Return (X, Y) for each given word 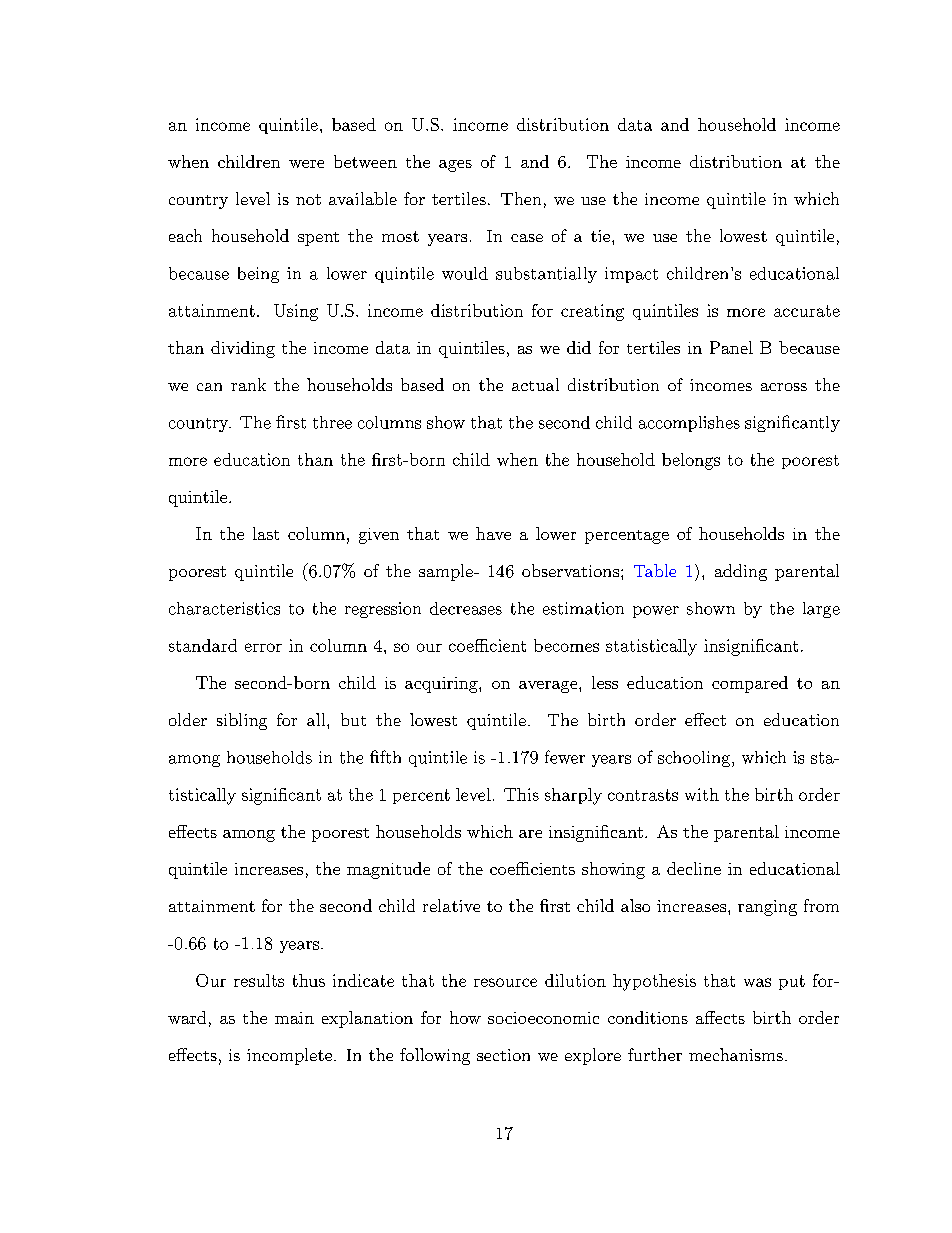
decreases (466, 608)
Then (521, 198)
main (294, 1018)
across (784, 387)
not (308, 199)
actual (535, 384)
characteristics (224, 608)
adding (741, 572)
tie (600, 236)
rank (248, 384)
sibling (242, 721)
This (521, 794)
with (702, 794)
